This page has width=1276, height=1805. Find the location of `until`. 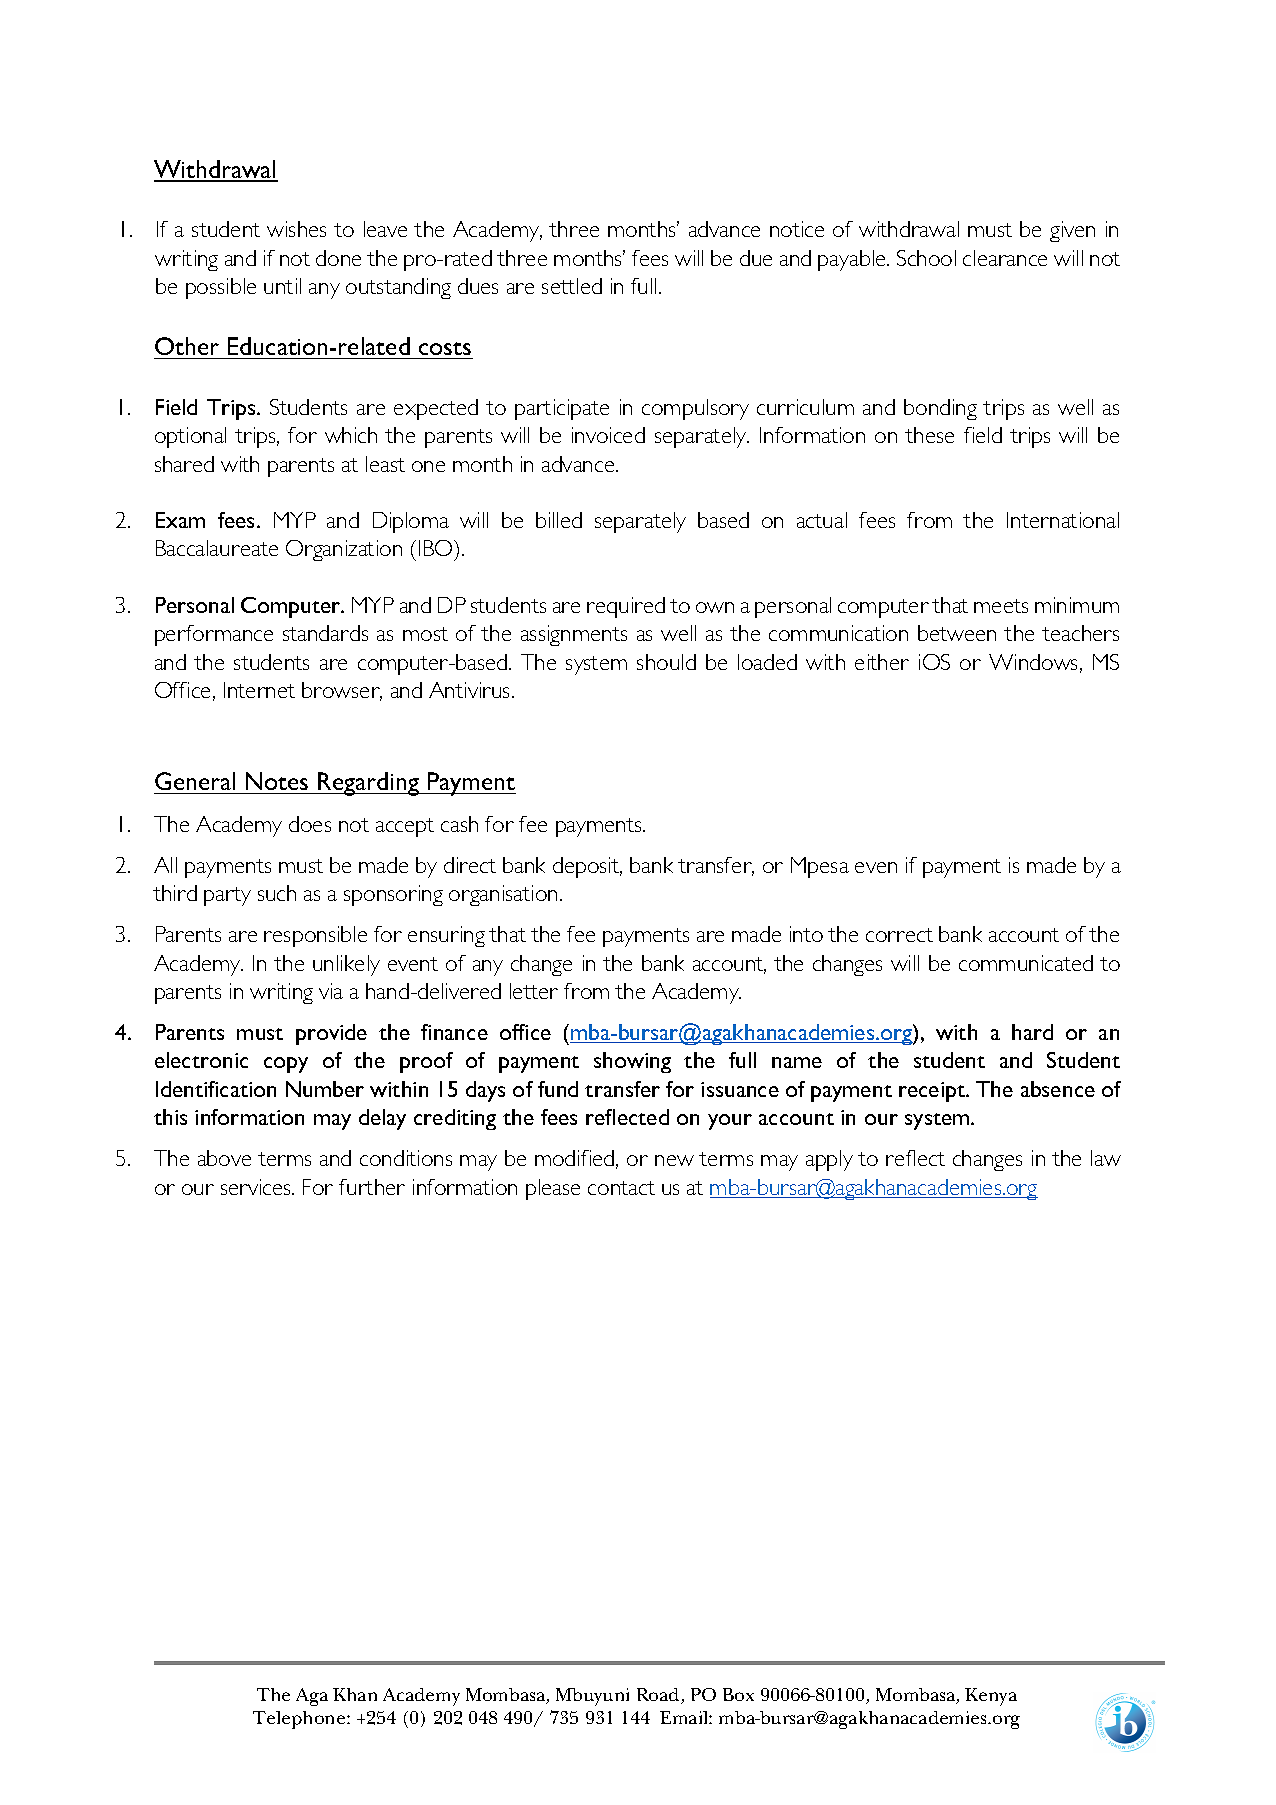

until is located at coordinates (282, 286).
